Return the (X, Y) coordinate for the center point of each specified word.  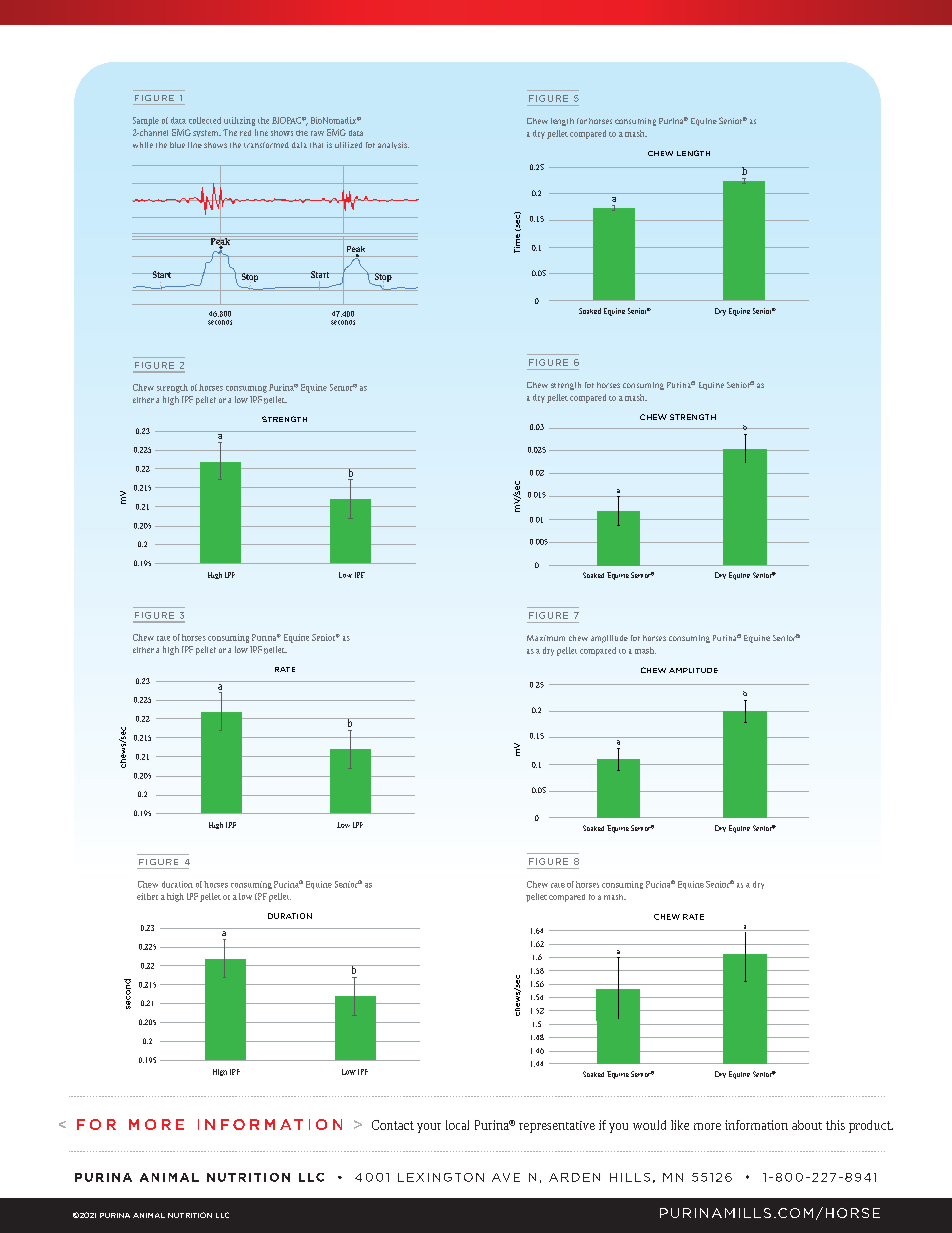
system (207, 133)
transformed (266, 145)
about (807, 1125)
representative (557, 1127)
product (871, 1126)
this (835, 1125)
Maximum (546, 638)
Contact (393, 1125)
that (316, 145)
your (429, 1128)
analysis (393, 145)
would (649, 1125)
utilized (348, 145)
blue (177, 145)
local (457, 1125)
